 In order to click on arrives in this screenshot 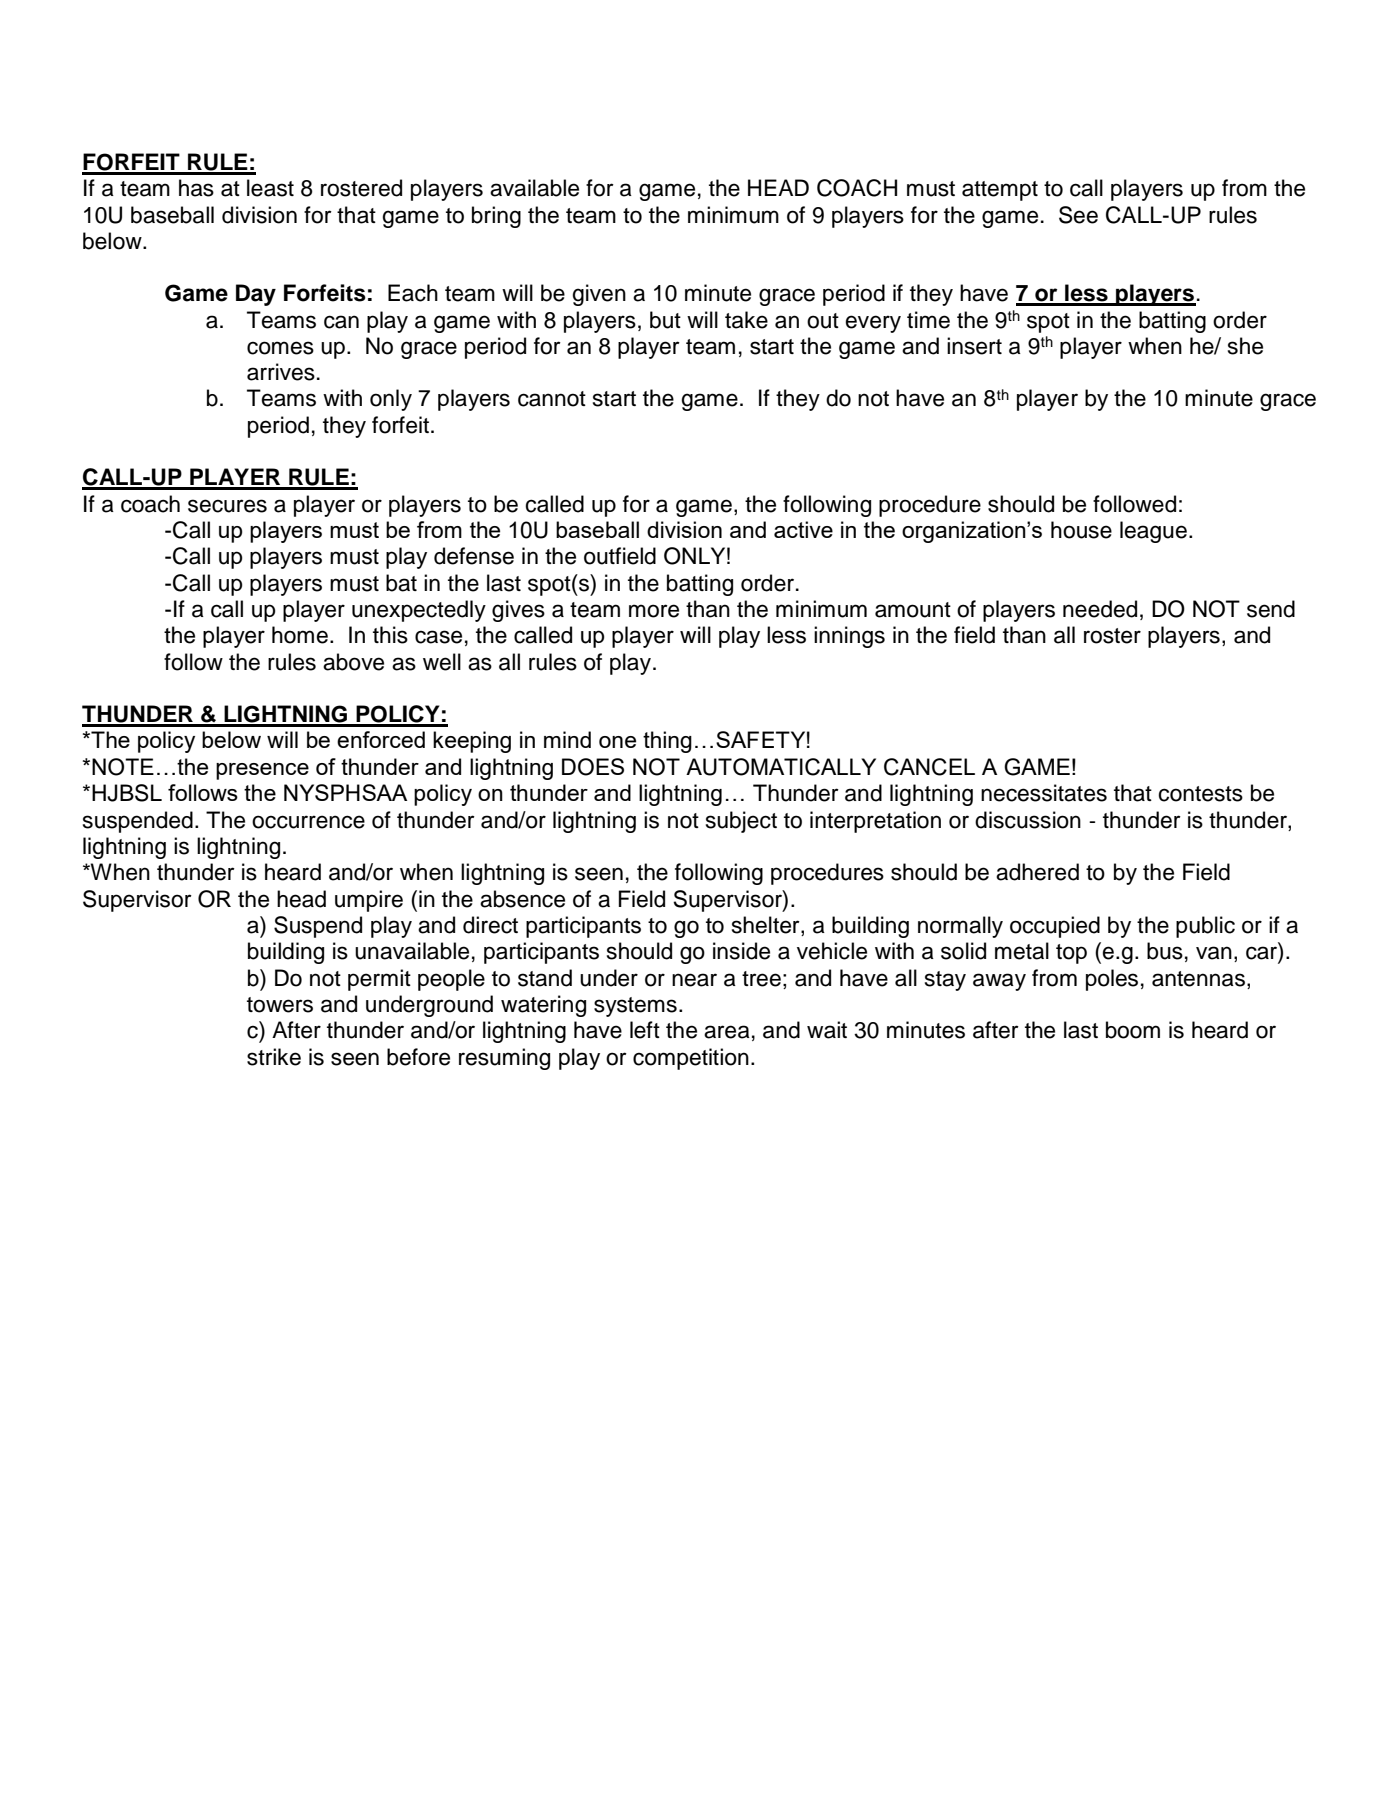, I will do `click(281, 372)`.
